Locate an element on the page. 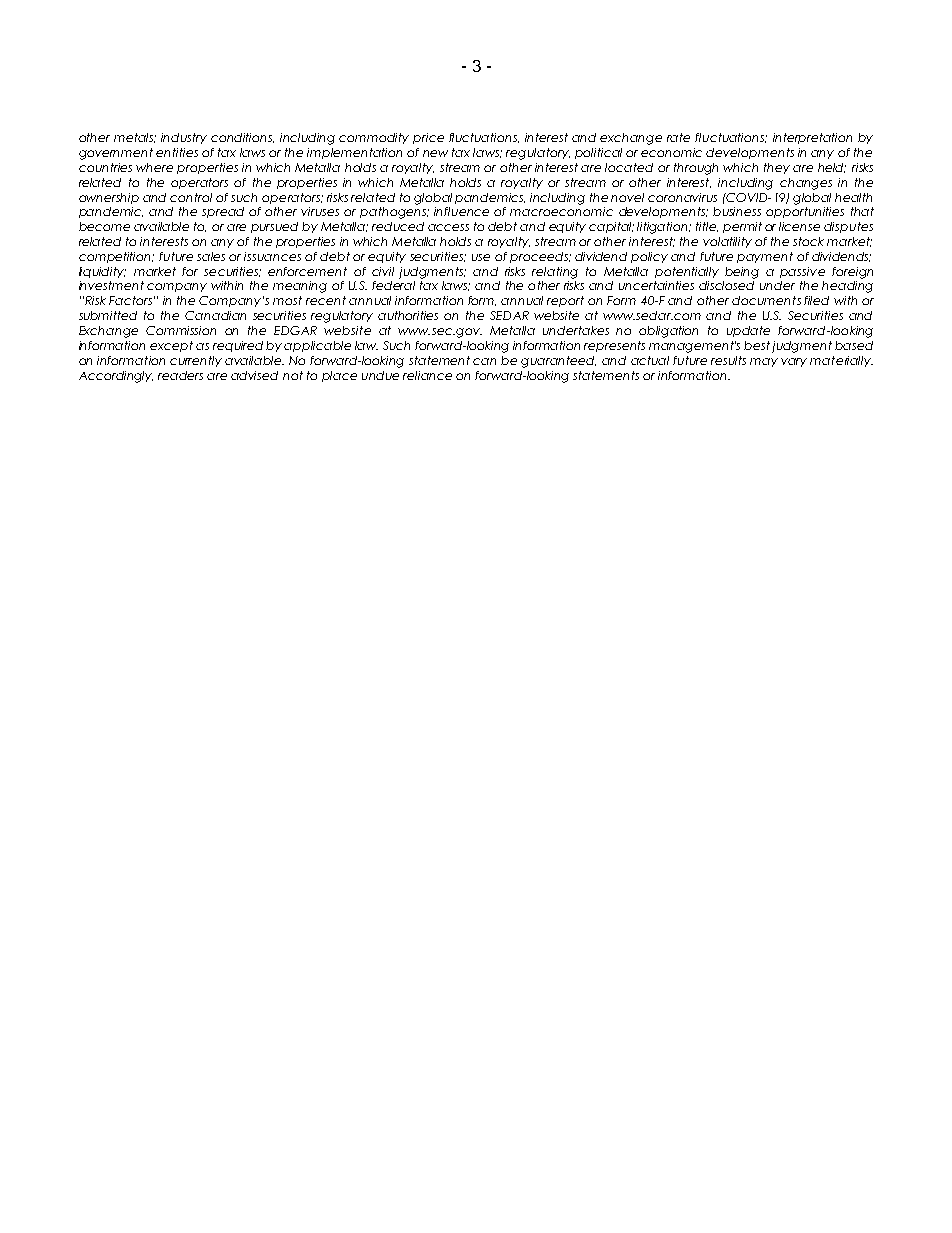  industry is located at coordinates (184, 138).
